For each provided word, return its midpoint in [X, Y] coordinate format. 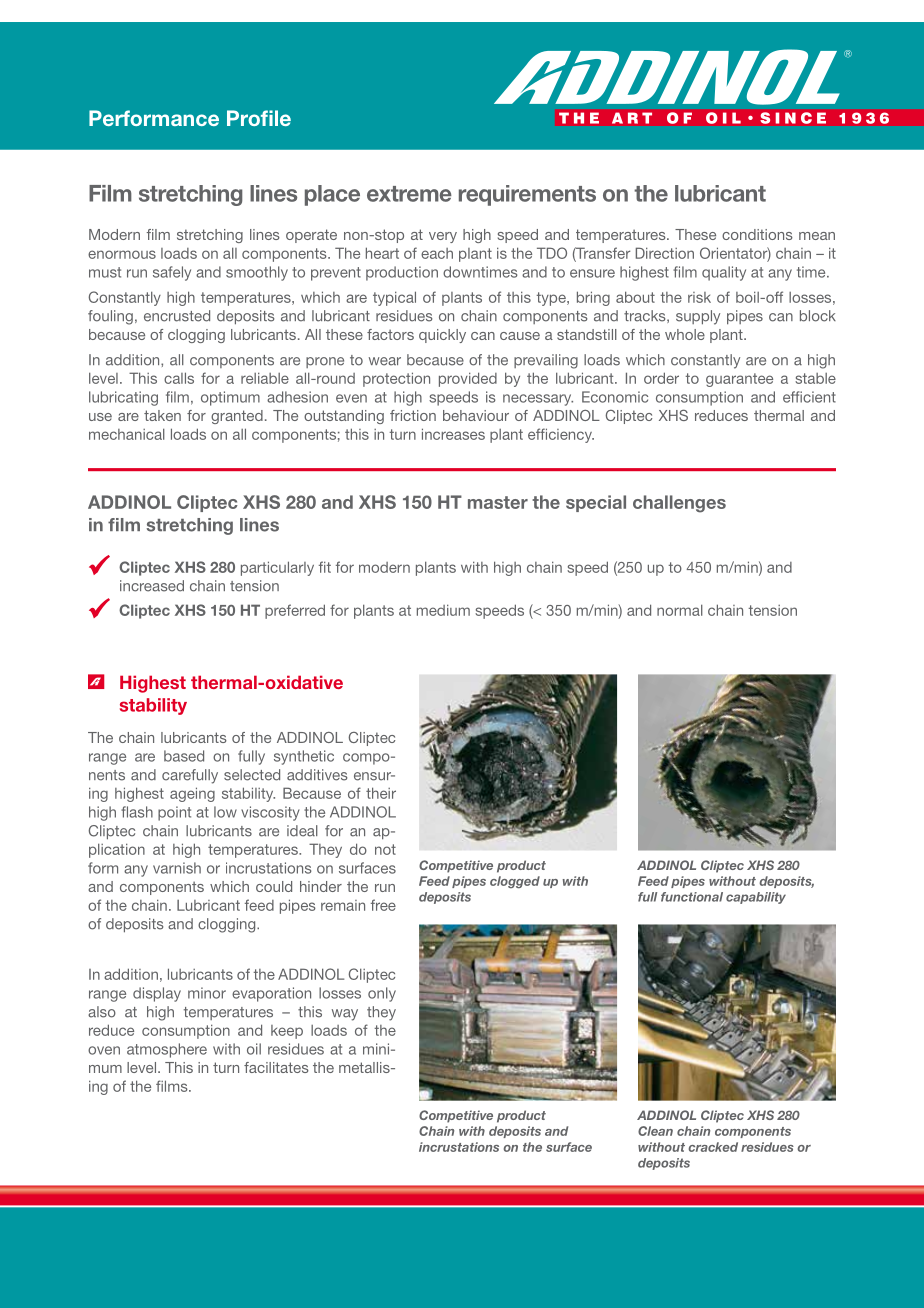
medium [443, 610]
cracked [713, 1147]
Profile [259, 118]
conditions [757, 234]
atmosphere [167, 1050]
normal [680, 610]
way [345, 1015]
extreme [409, 194]
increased [152, 586]
